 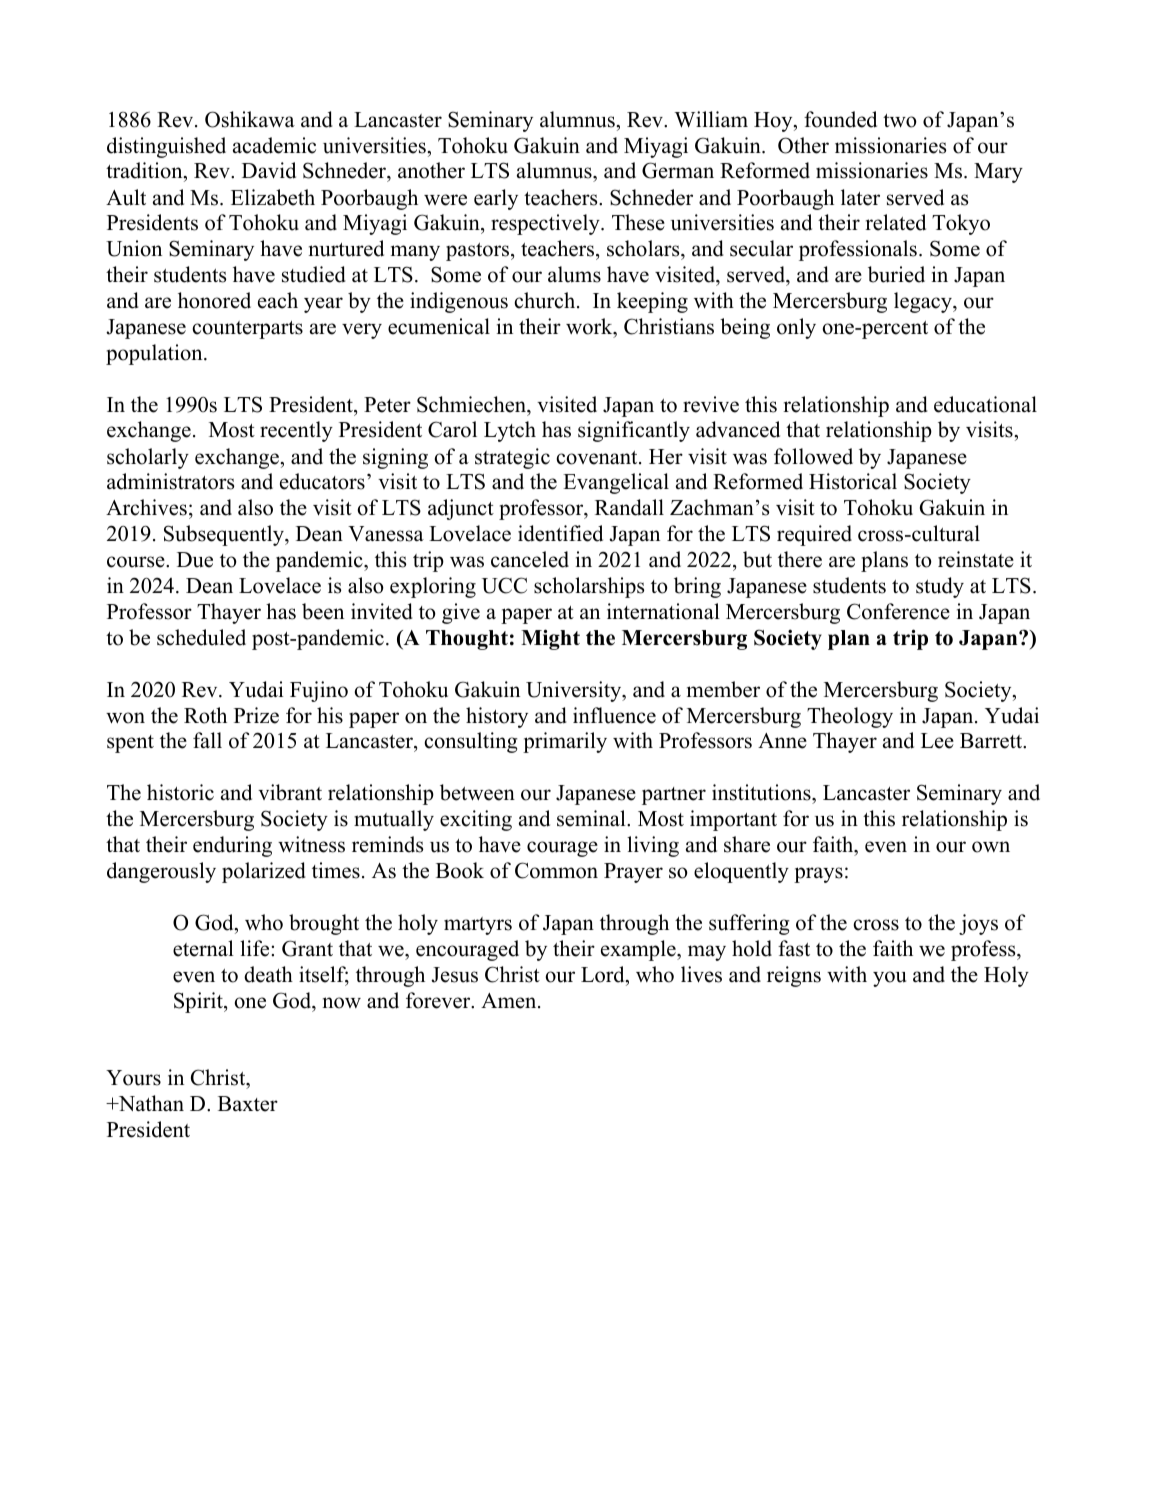 What do you see at coordinates (201, 637) in the screenshot?
I see `scheduled` at bounding box center [201, 637].
